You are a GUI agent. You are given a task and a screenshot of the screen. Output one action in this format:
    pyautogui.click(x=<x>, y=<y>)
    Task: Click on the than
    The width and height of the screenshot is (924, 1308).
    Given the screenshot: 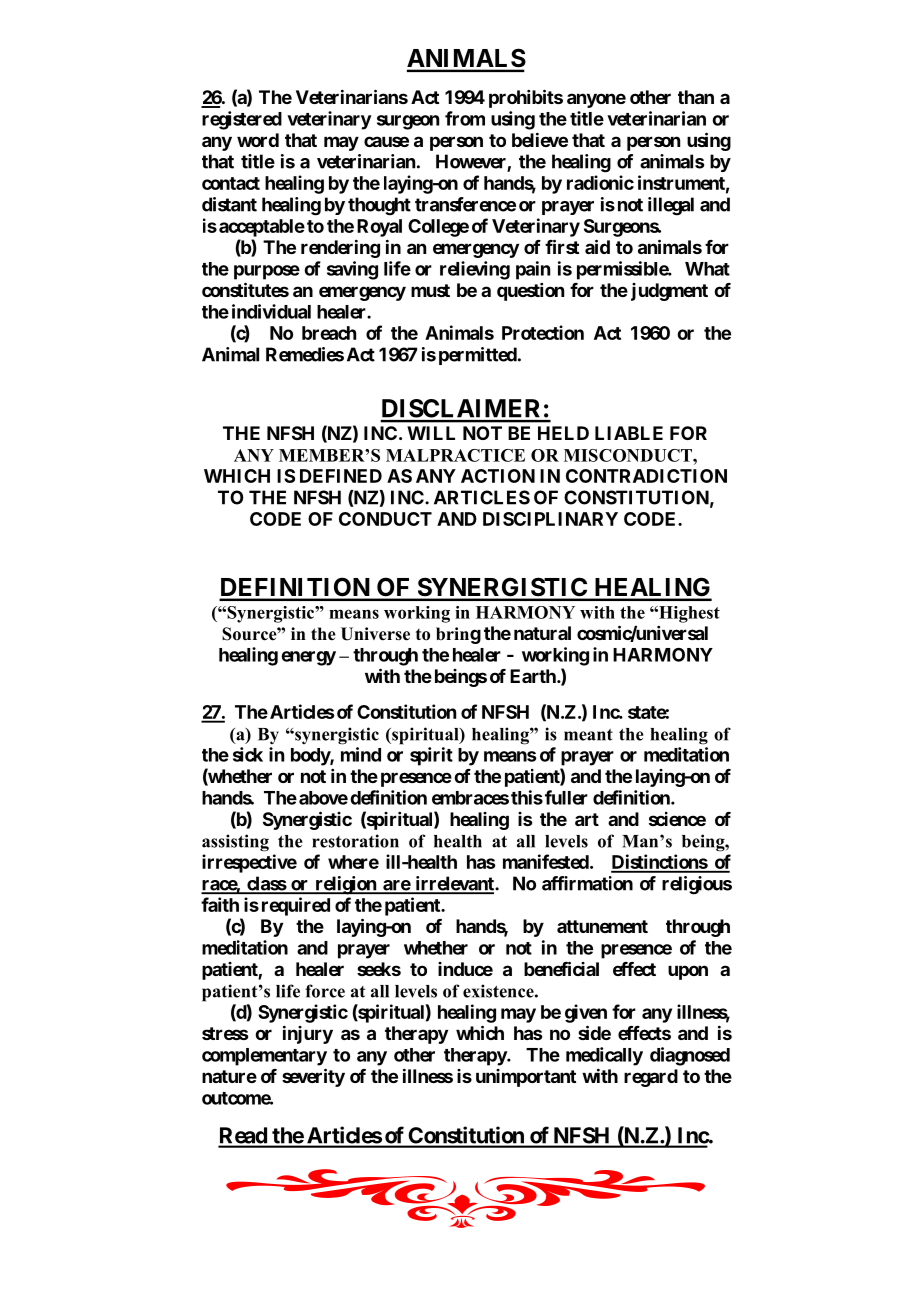 What is the action you would take?
    pyautogui.click(x=696, y=97)
